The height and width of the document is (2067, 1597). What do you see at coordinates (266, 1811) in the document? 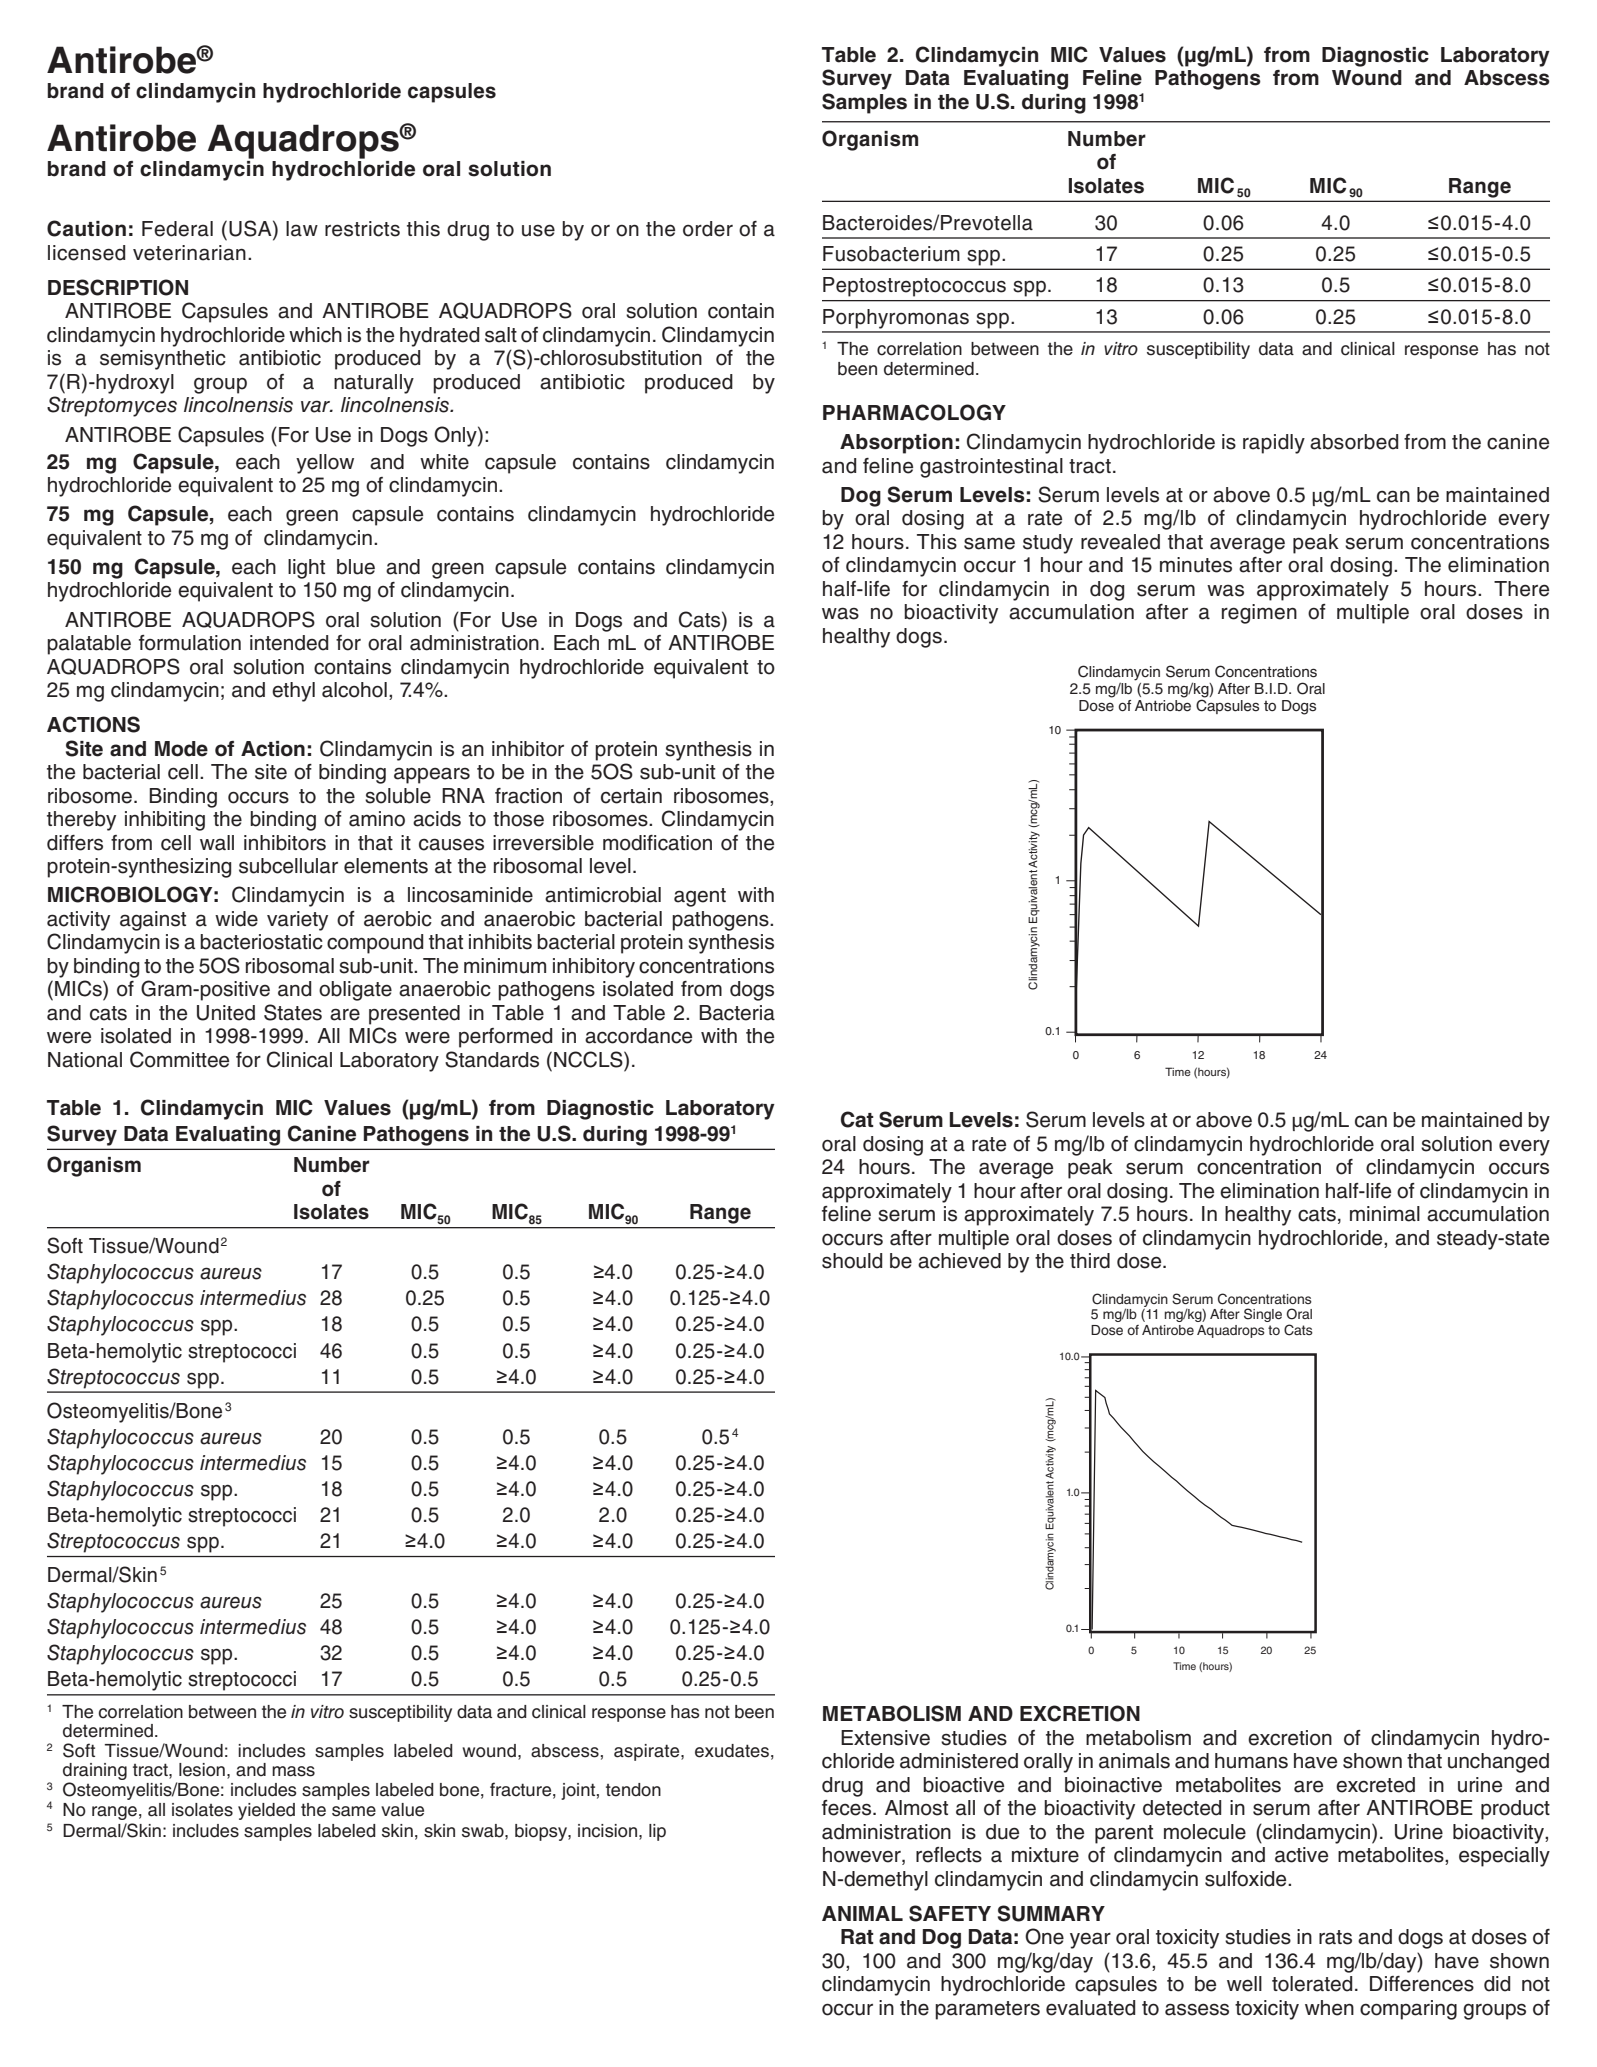
I see `yielded` at bounding box center [266, 1811].
